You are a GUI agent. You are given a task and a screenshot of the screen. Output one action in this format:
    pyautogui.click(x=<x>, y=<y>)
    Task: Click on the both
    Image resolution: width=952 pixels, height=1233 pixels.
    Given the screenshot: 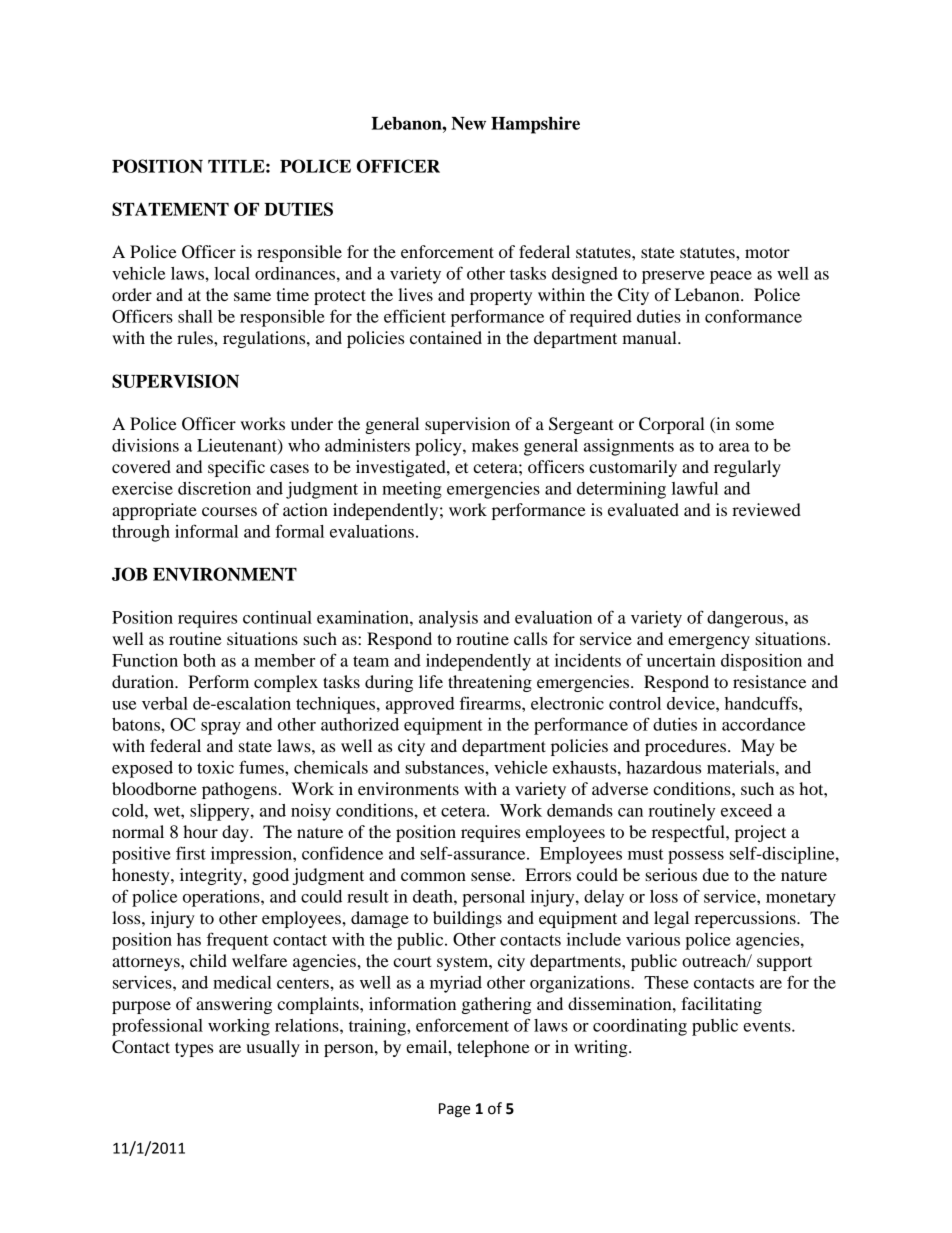 What is the action you would take?
    pyautogui.click(x=199, y=660)
